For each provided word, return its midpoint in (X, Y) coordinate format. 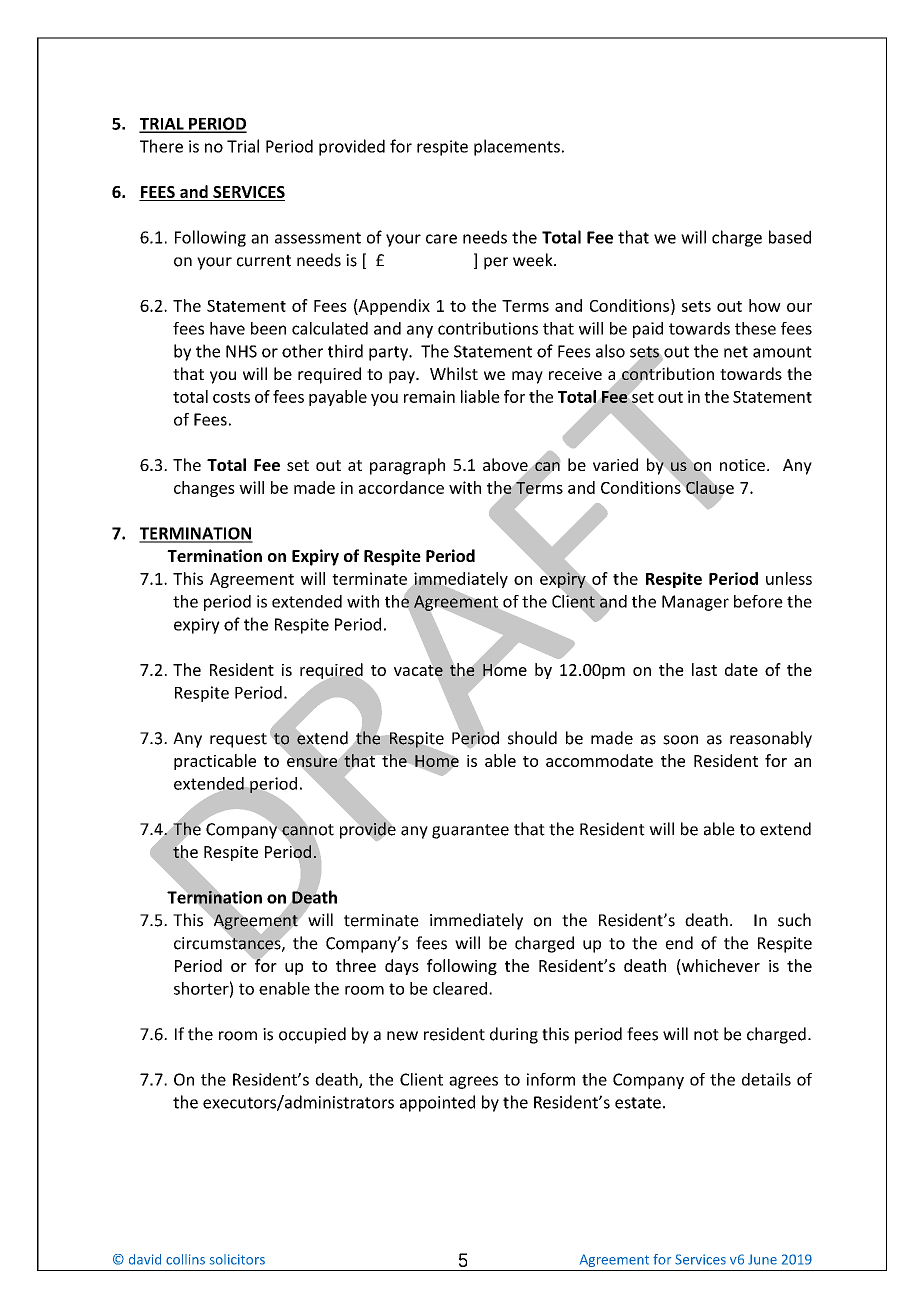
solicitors (237, 1259)
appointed (437, 1103)
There (161, 146)
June (762, 1259)
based (790, 237)
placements (517, 147)
